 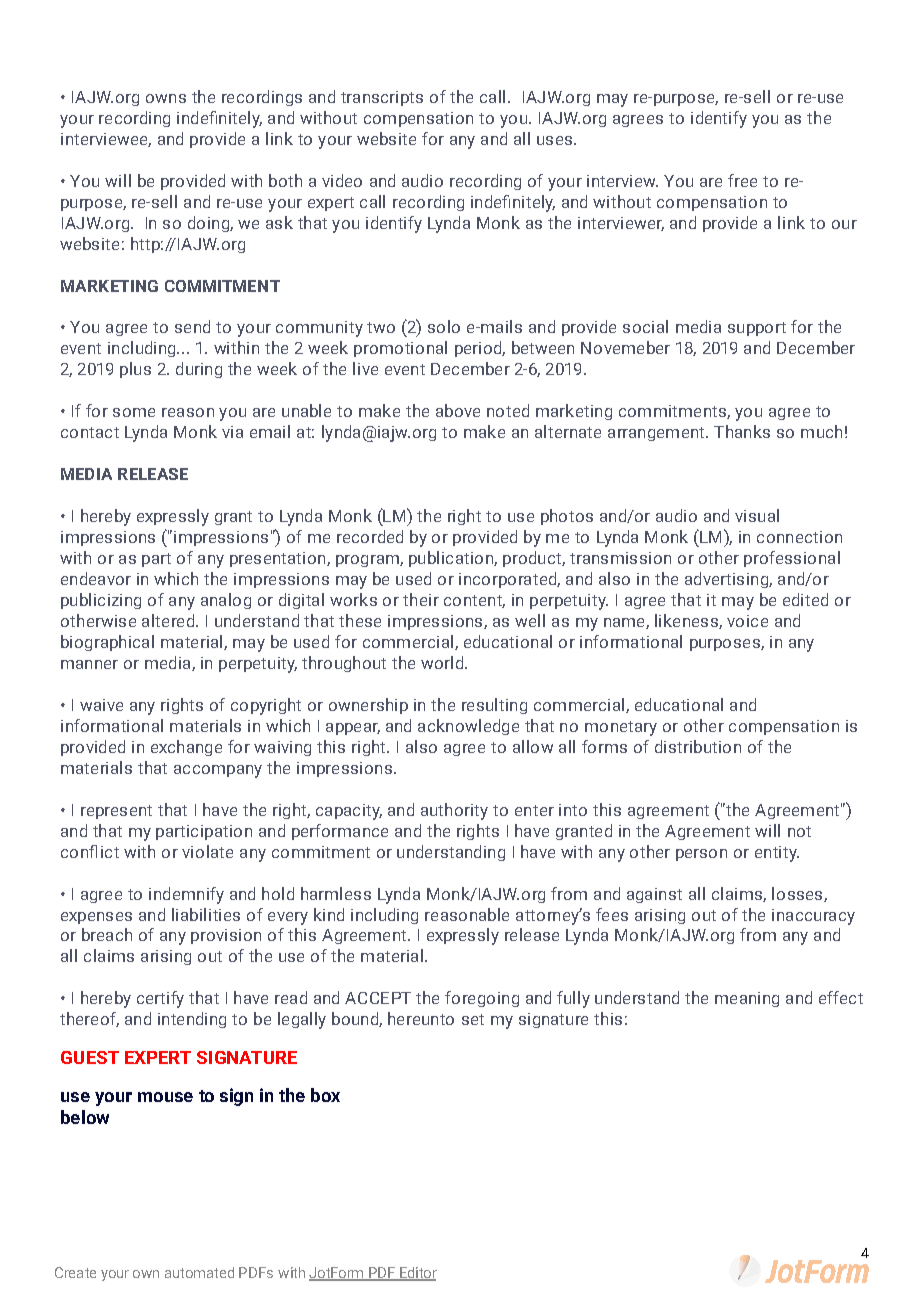 What do you see at coordinates (101, 705) in the document?
I see `waive` at bounding box center [101, 705].
